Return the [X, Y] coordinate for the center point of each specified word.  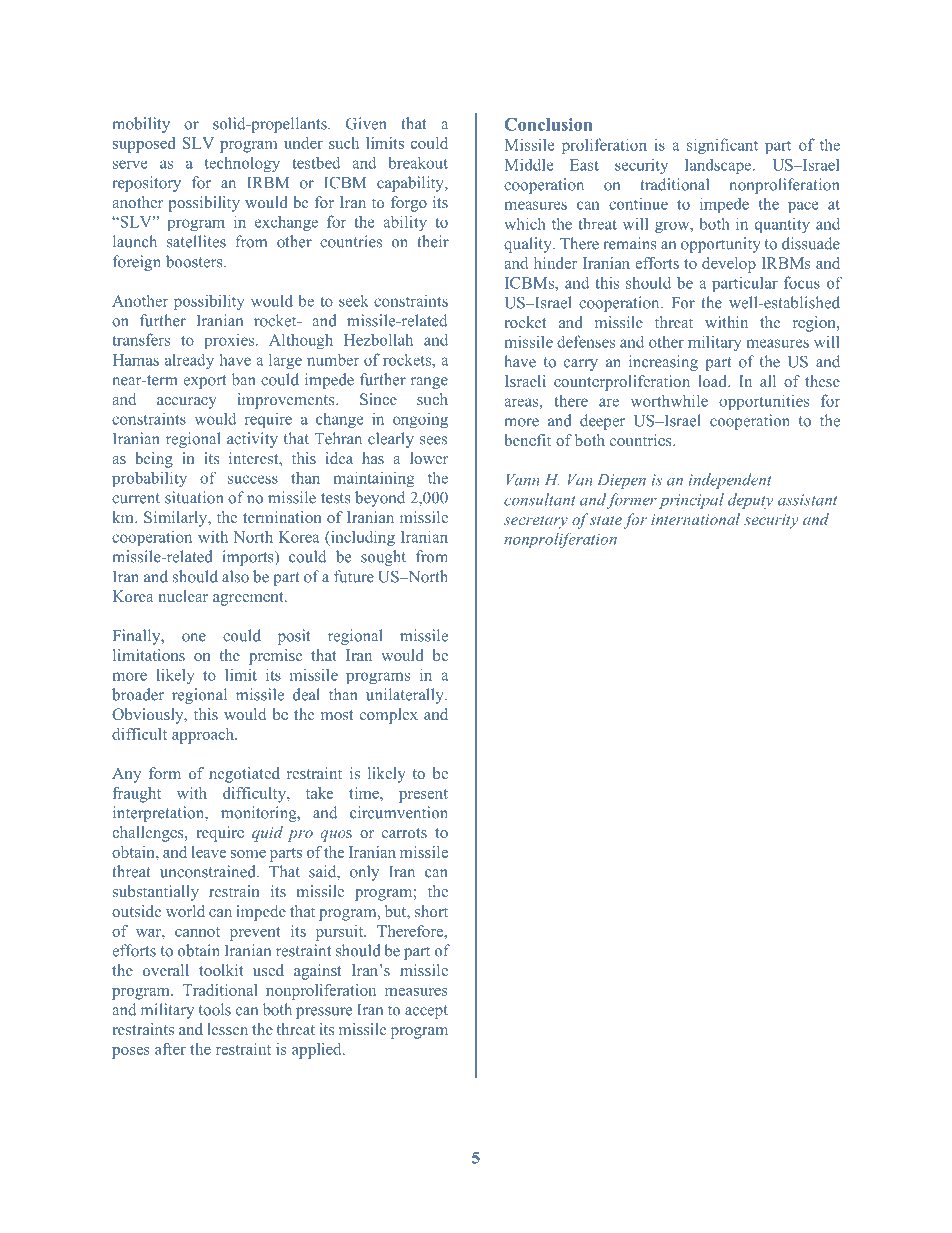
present [423, 796]
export [204, 382]
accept [426, 1012]
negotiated [244, 775]
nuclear [183, 596]
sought [383, 558]
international [695, 519]
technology [242, 164]
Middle [529, 164]
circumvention [399, 812]
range [429, 383]
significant [722, 146]
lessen [227, 1029]
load [713, 381]
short [431, 911]
